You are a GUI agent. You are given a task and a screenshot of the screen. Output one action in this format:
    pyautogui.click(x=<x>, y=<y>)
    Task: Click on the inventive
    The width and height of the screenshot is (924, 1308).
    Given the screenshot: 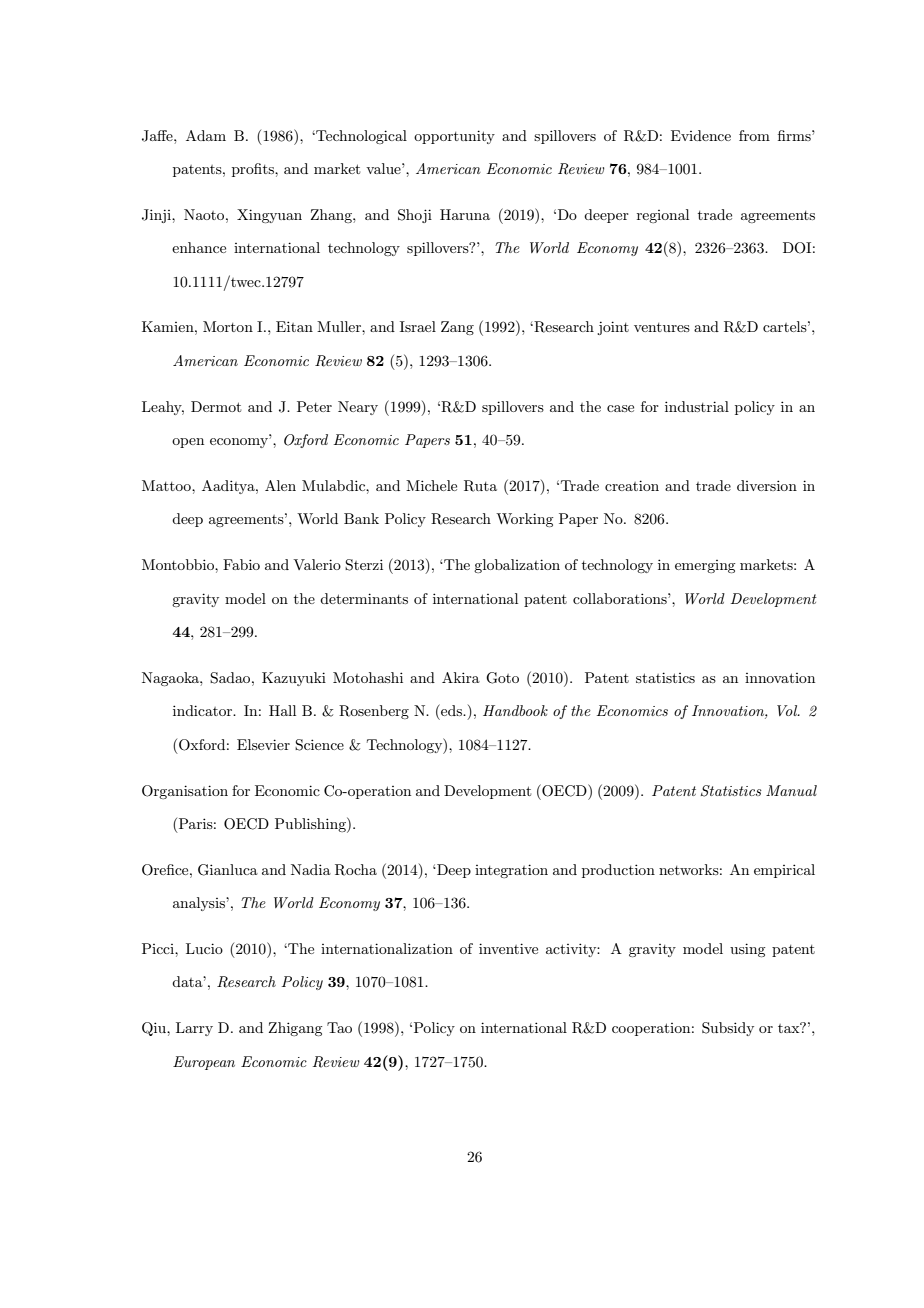 What is the action you would take?
    pyautogui.click(x=508, y=948)
